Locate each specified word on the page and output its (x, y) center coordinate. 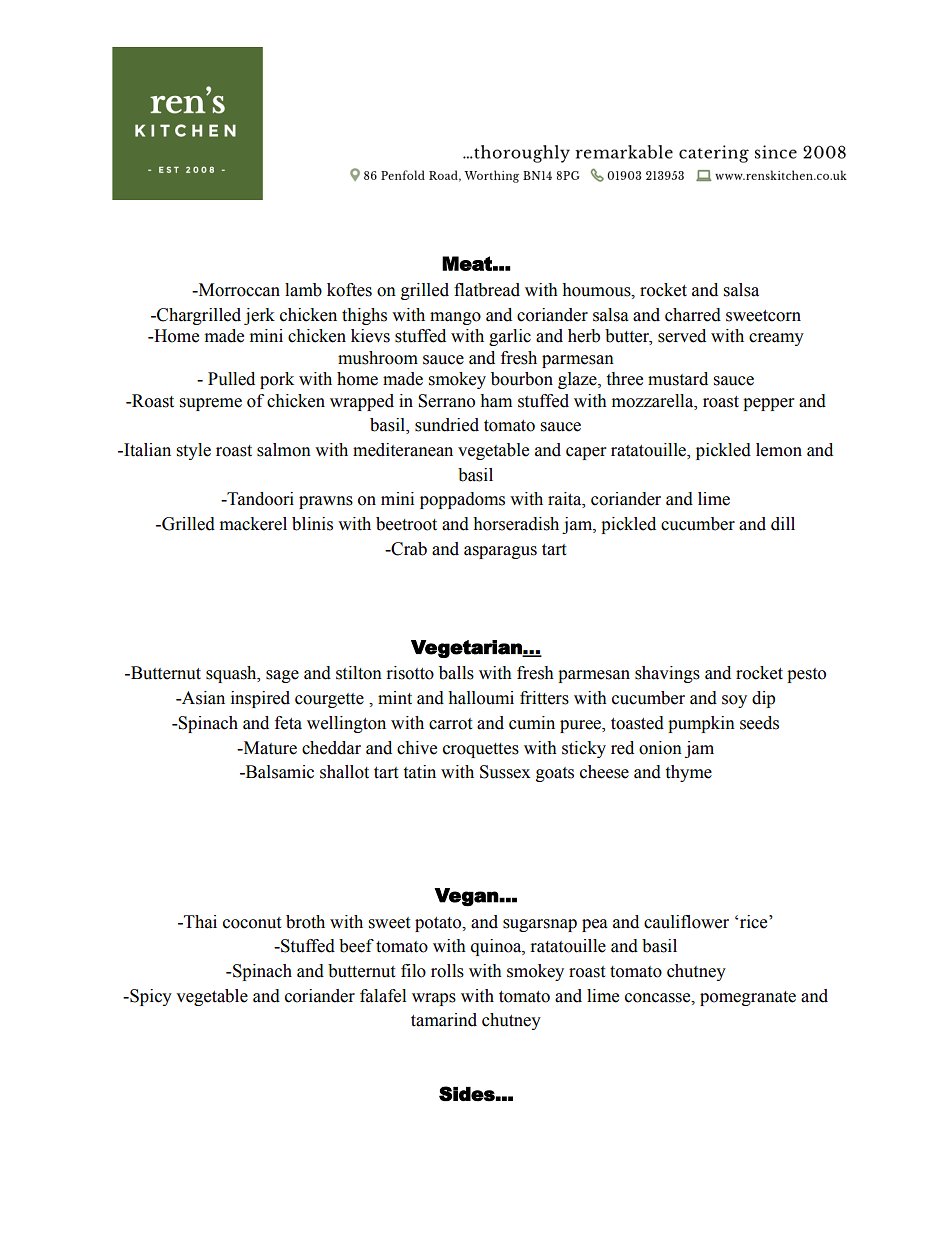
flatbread (487, 290)
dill (783, 524)
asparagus (500, 552)
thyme (688, 773)
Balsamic (278, 772)
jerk (259, 316)
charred (693, 315)
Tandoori (259, 499)
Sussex (505, 772)
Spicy (150, 997)
